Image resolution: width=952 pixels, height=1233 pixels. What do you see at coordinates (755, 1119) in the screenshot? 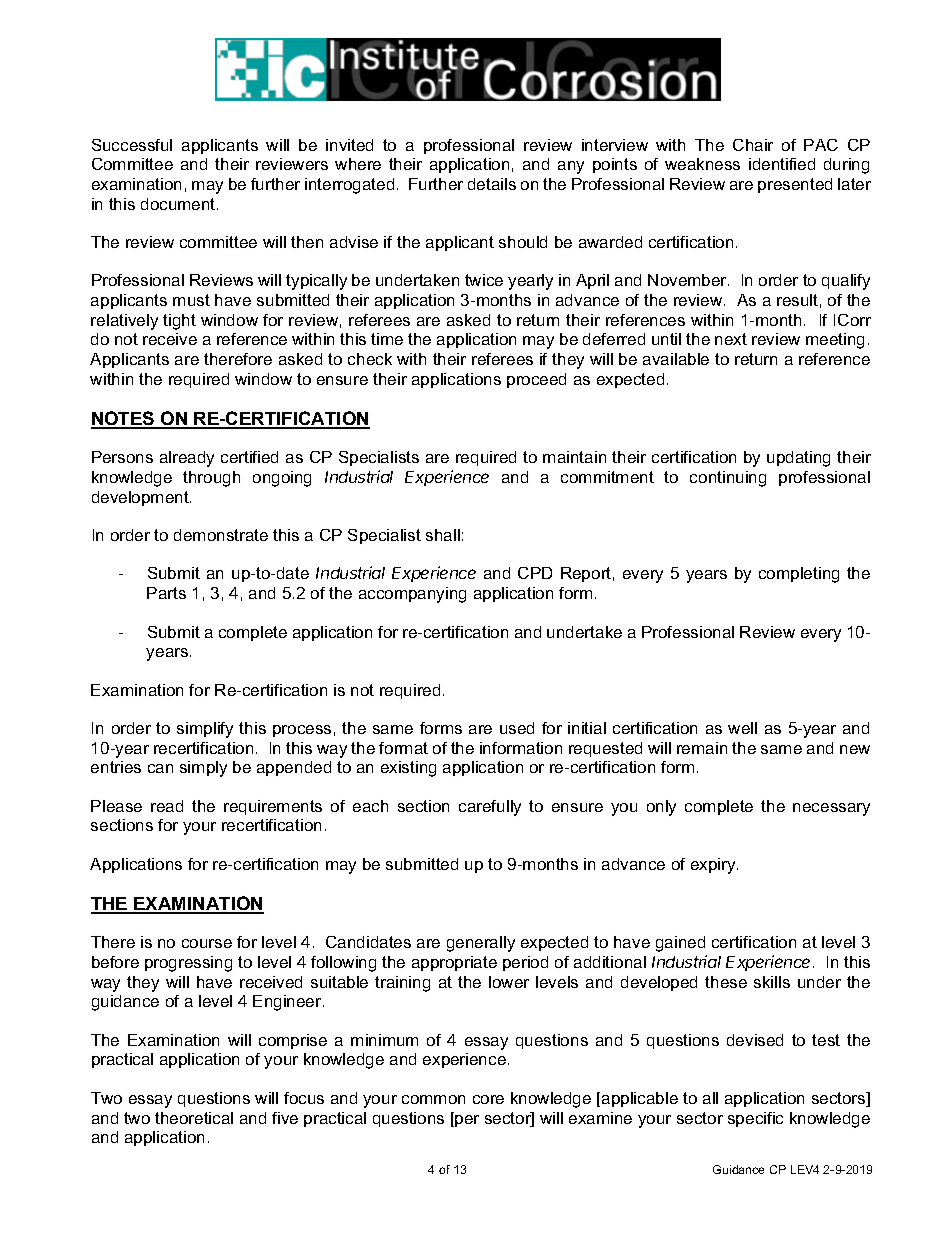
I see `specific` at bounding box center [755, 1119].
